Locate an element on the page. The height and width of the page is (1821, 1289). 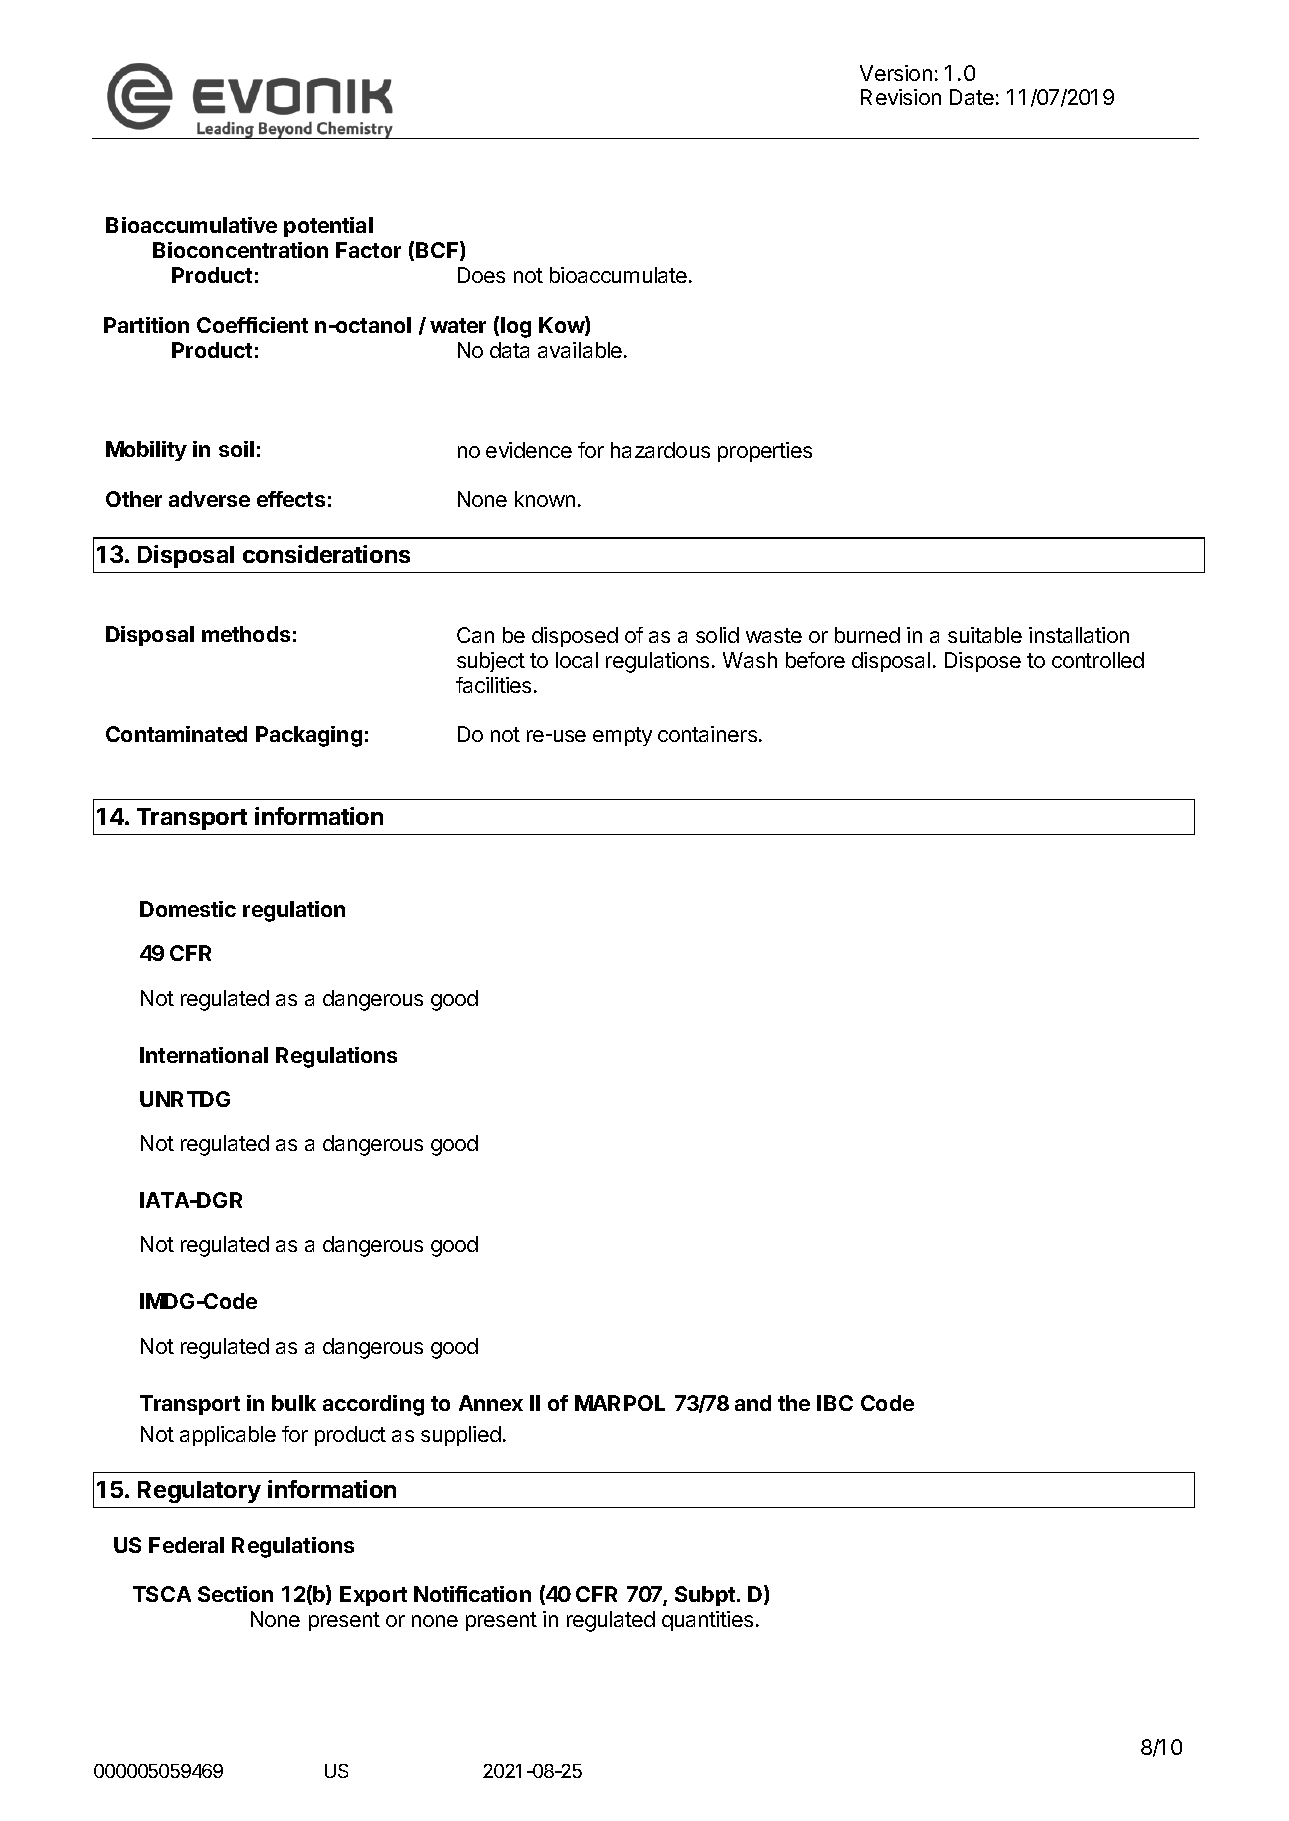
IBC is located at coordinates (835, 1403).
